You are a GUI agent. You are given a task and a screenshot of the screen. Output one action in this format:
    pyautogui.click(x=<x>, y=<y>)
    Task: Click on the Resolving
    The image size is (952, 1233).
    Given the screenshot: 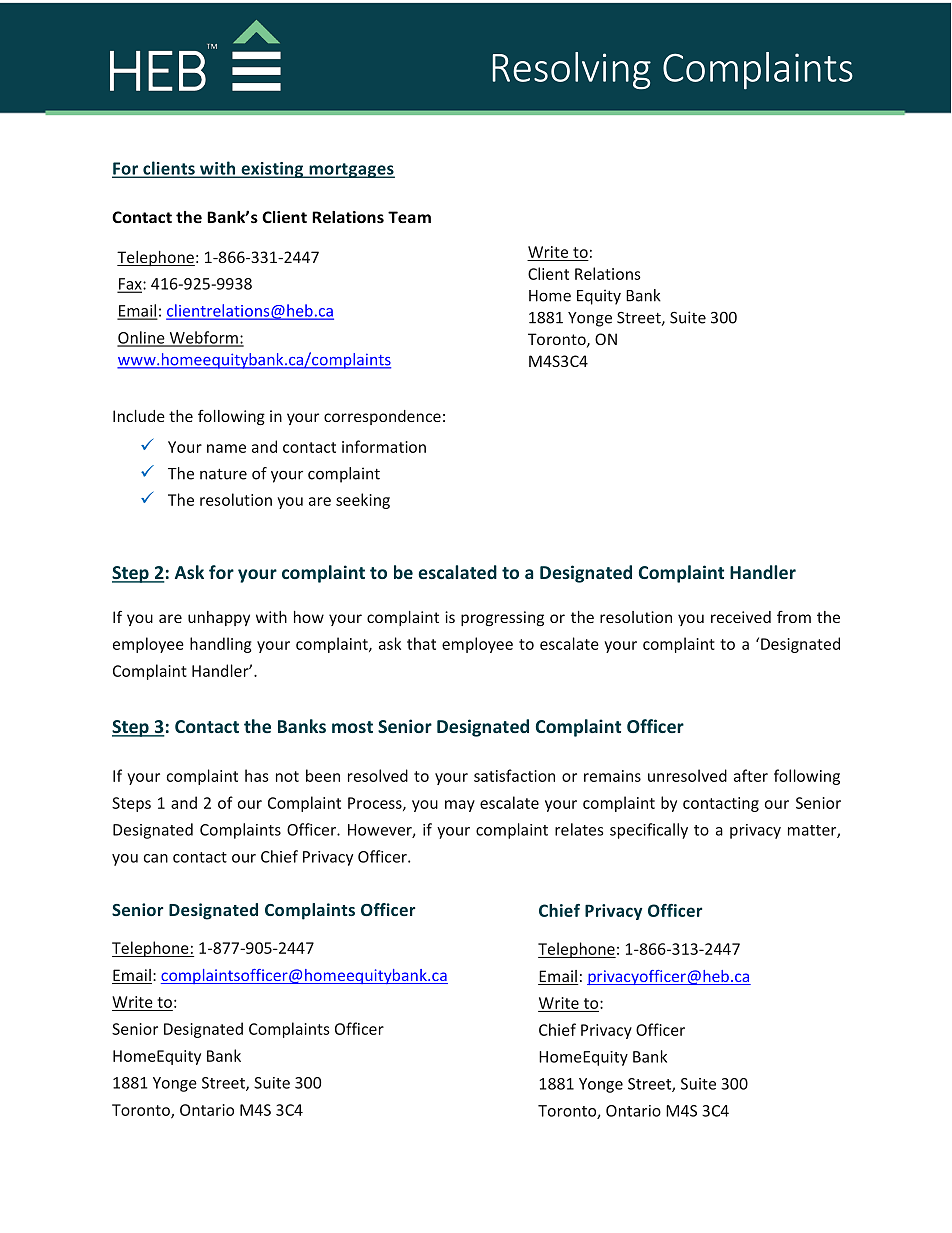 What is the action you would take?
    pyautogui.click(x=572, y=71)
